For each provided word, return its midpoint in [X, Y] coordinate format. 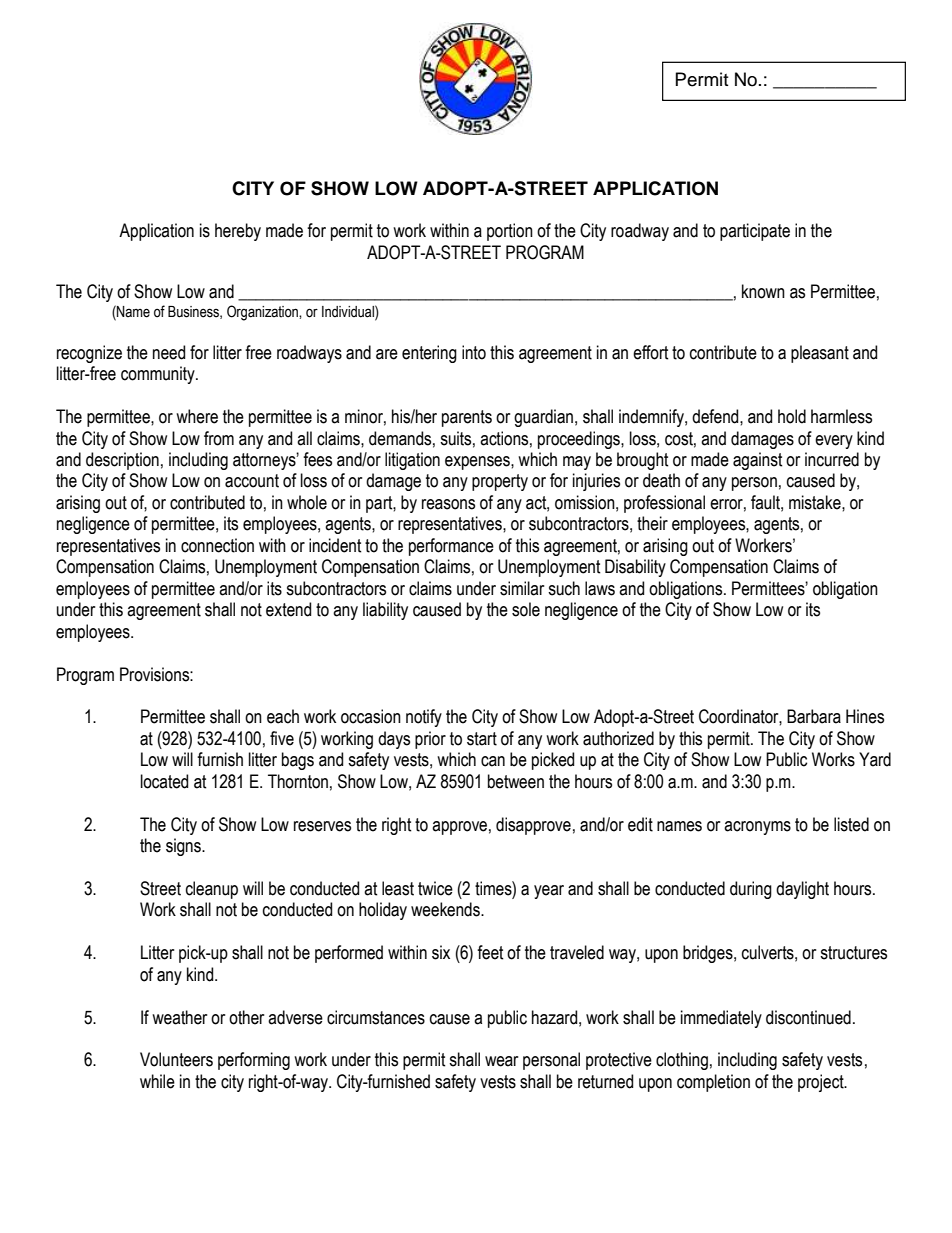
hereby [238, 232]
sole [526, 609]
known [763, 291]
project [822, 1083]
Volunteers [176, 1059]
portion [510, 232]
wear [501, 1061]
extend [288, 609]
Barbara [814, 716]
